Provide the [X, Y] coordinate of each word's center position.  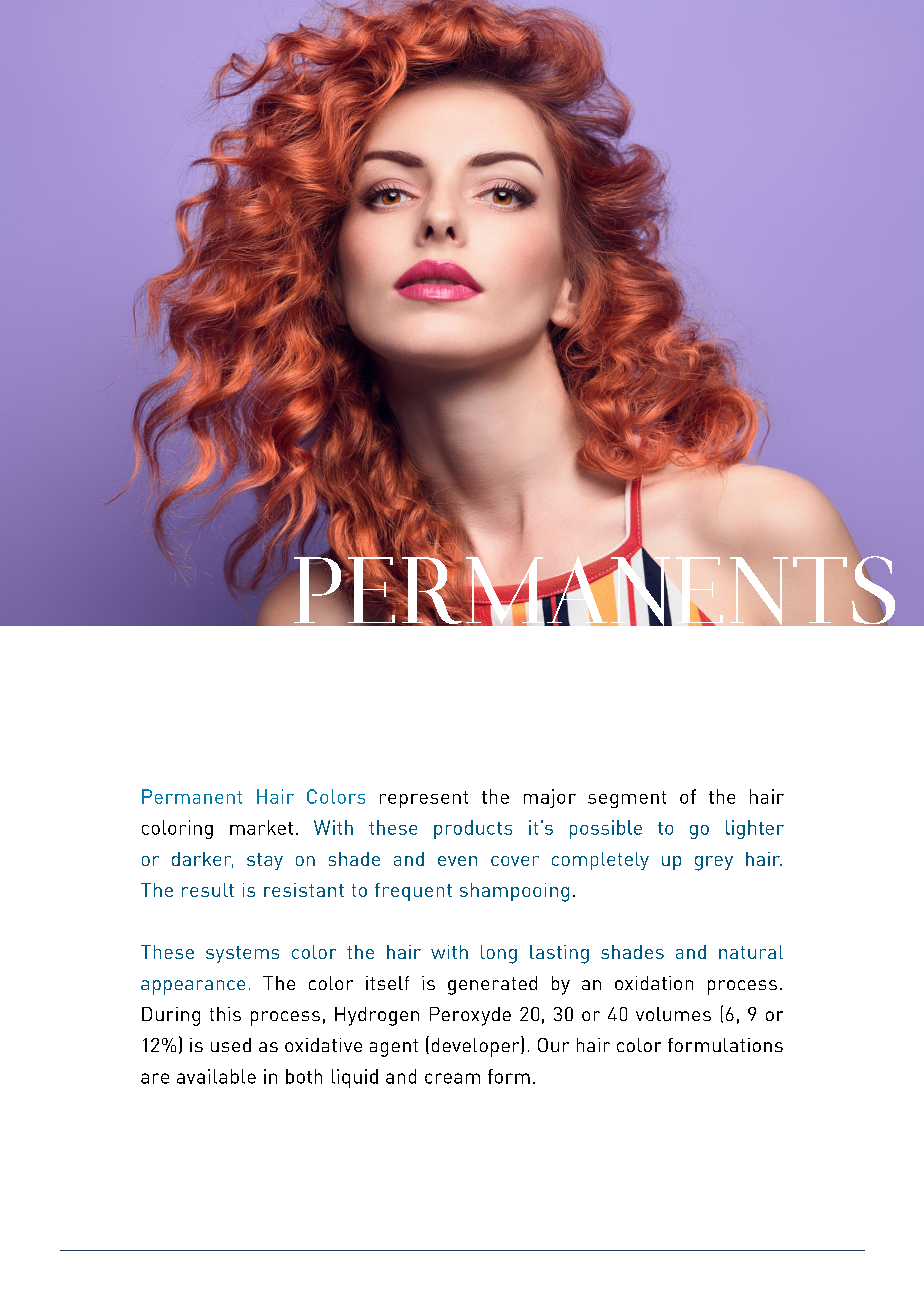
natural [751, 952]
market [261, 827]
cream [452, 1078]
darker [202, 860]
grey [714, 863]
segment [627, 799]
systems [242, 954]
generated [492, 985]
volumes [673, 1014]
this [225, 1014]
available [216, 1076]
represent [424, 799]
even [457, 861]
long [499, 954]
